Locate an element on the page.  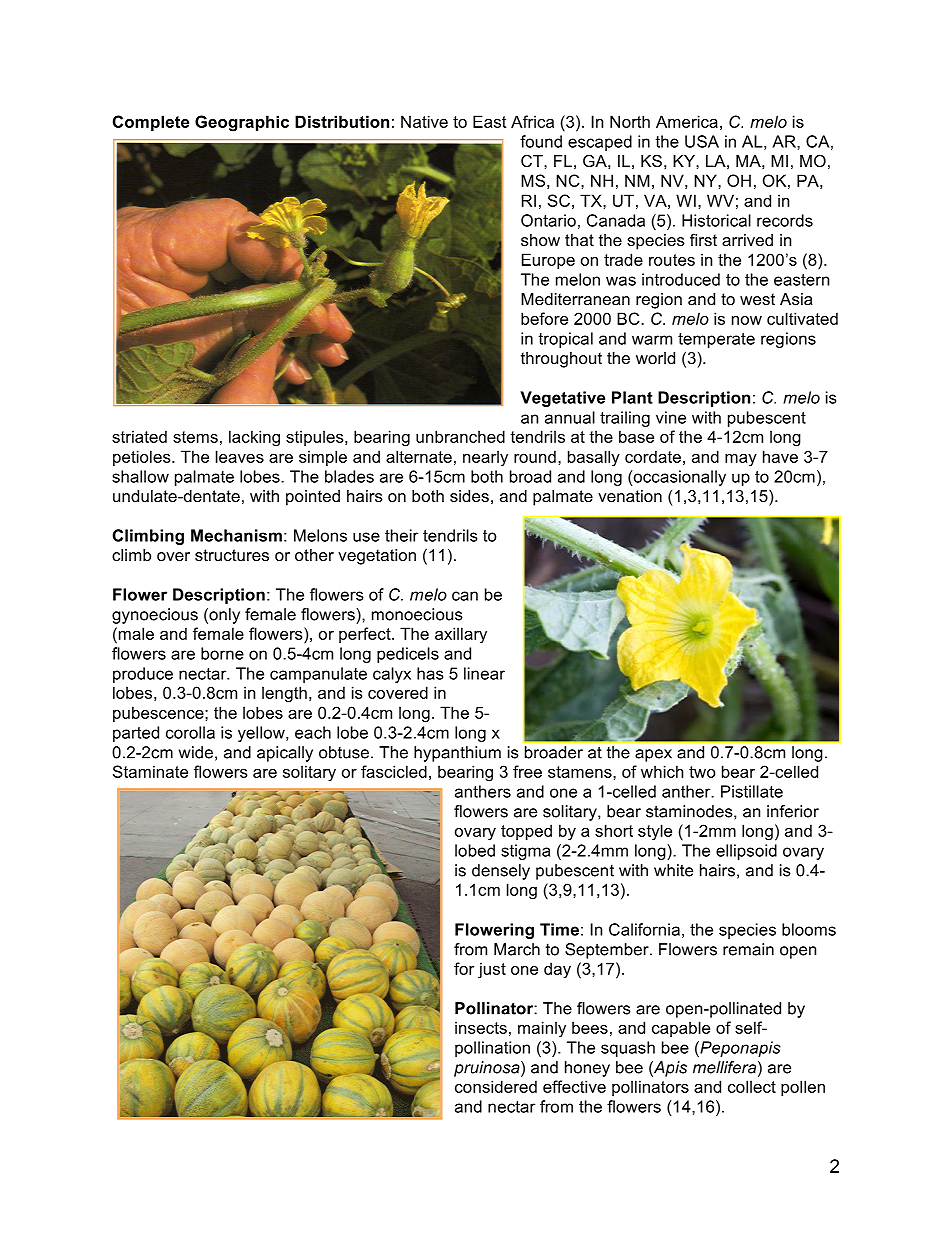
stems is located at coordinates (195, 437).
